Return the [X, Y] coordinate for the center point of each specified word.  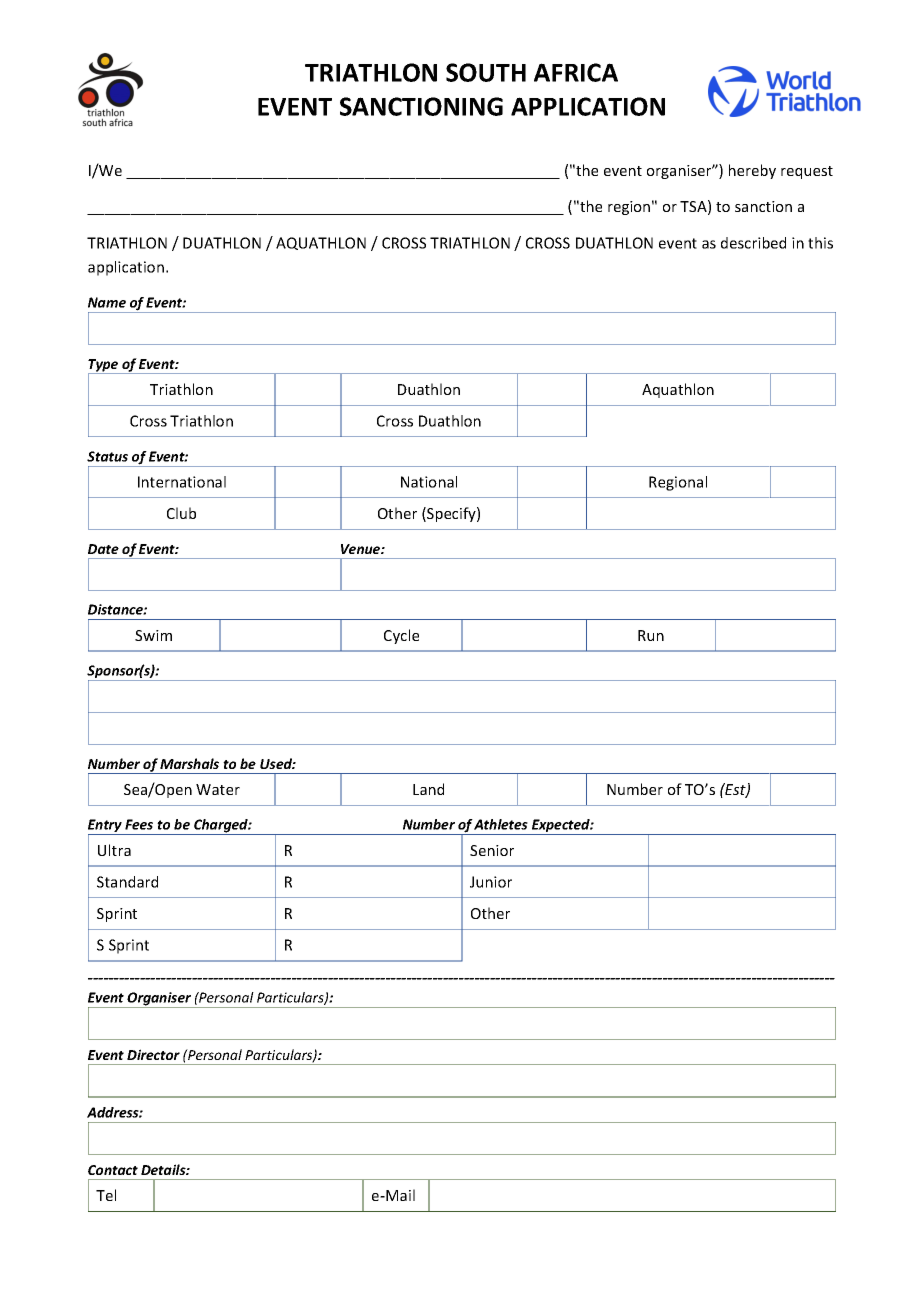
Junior [491, 882]
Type [104, 366]
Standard [127, 882]
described [753, 243]
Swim [153, 635]
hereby [752, 171]
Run [651, 635]
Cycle [401, 636]
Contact [113, 1170]
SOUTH [486, 72]
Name [107, 302]
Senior [492, 850]
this [820, 243]
